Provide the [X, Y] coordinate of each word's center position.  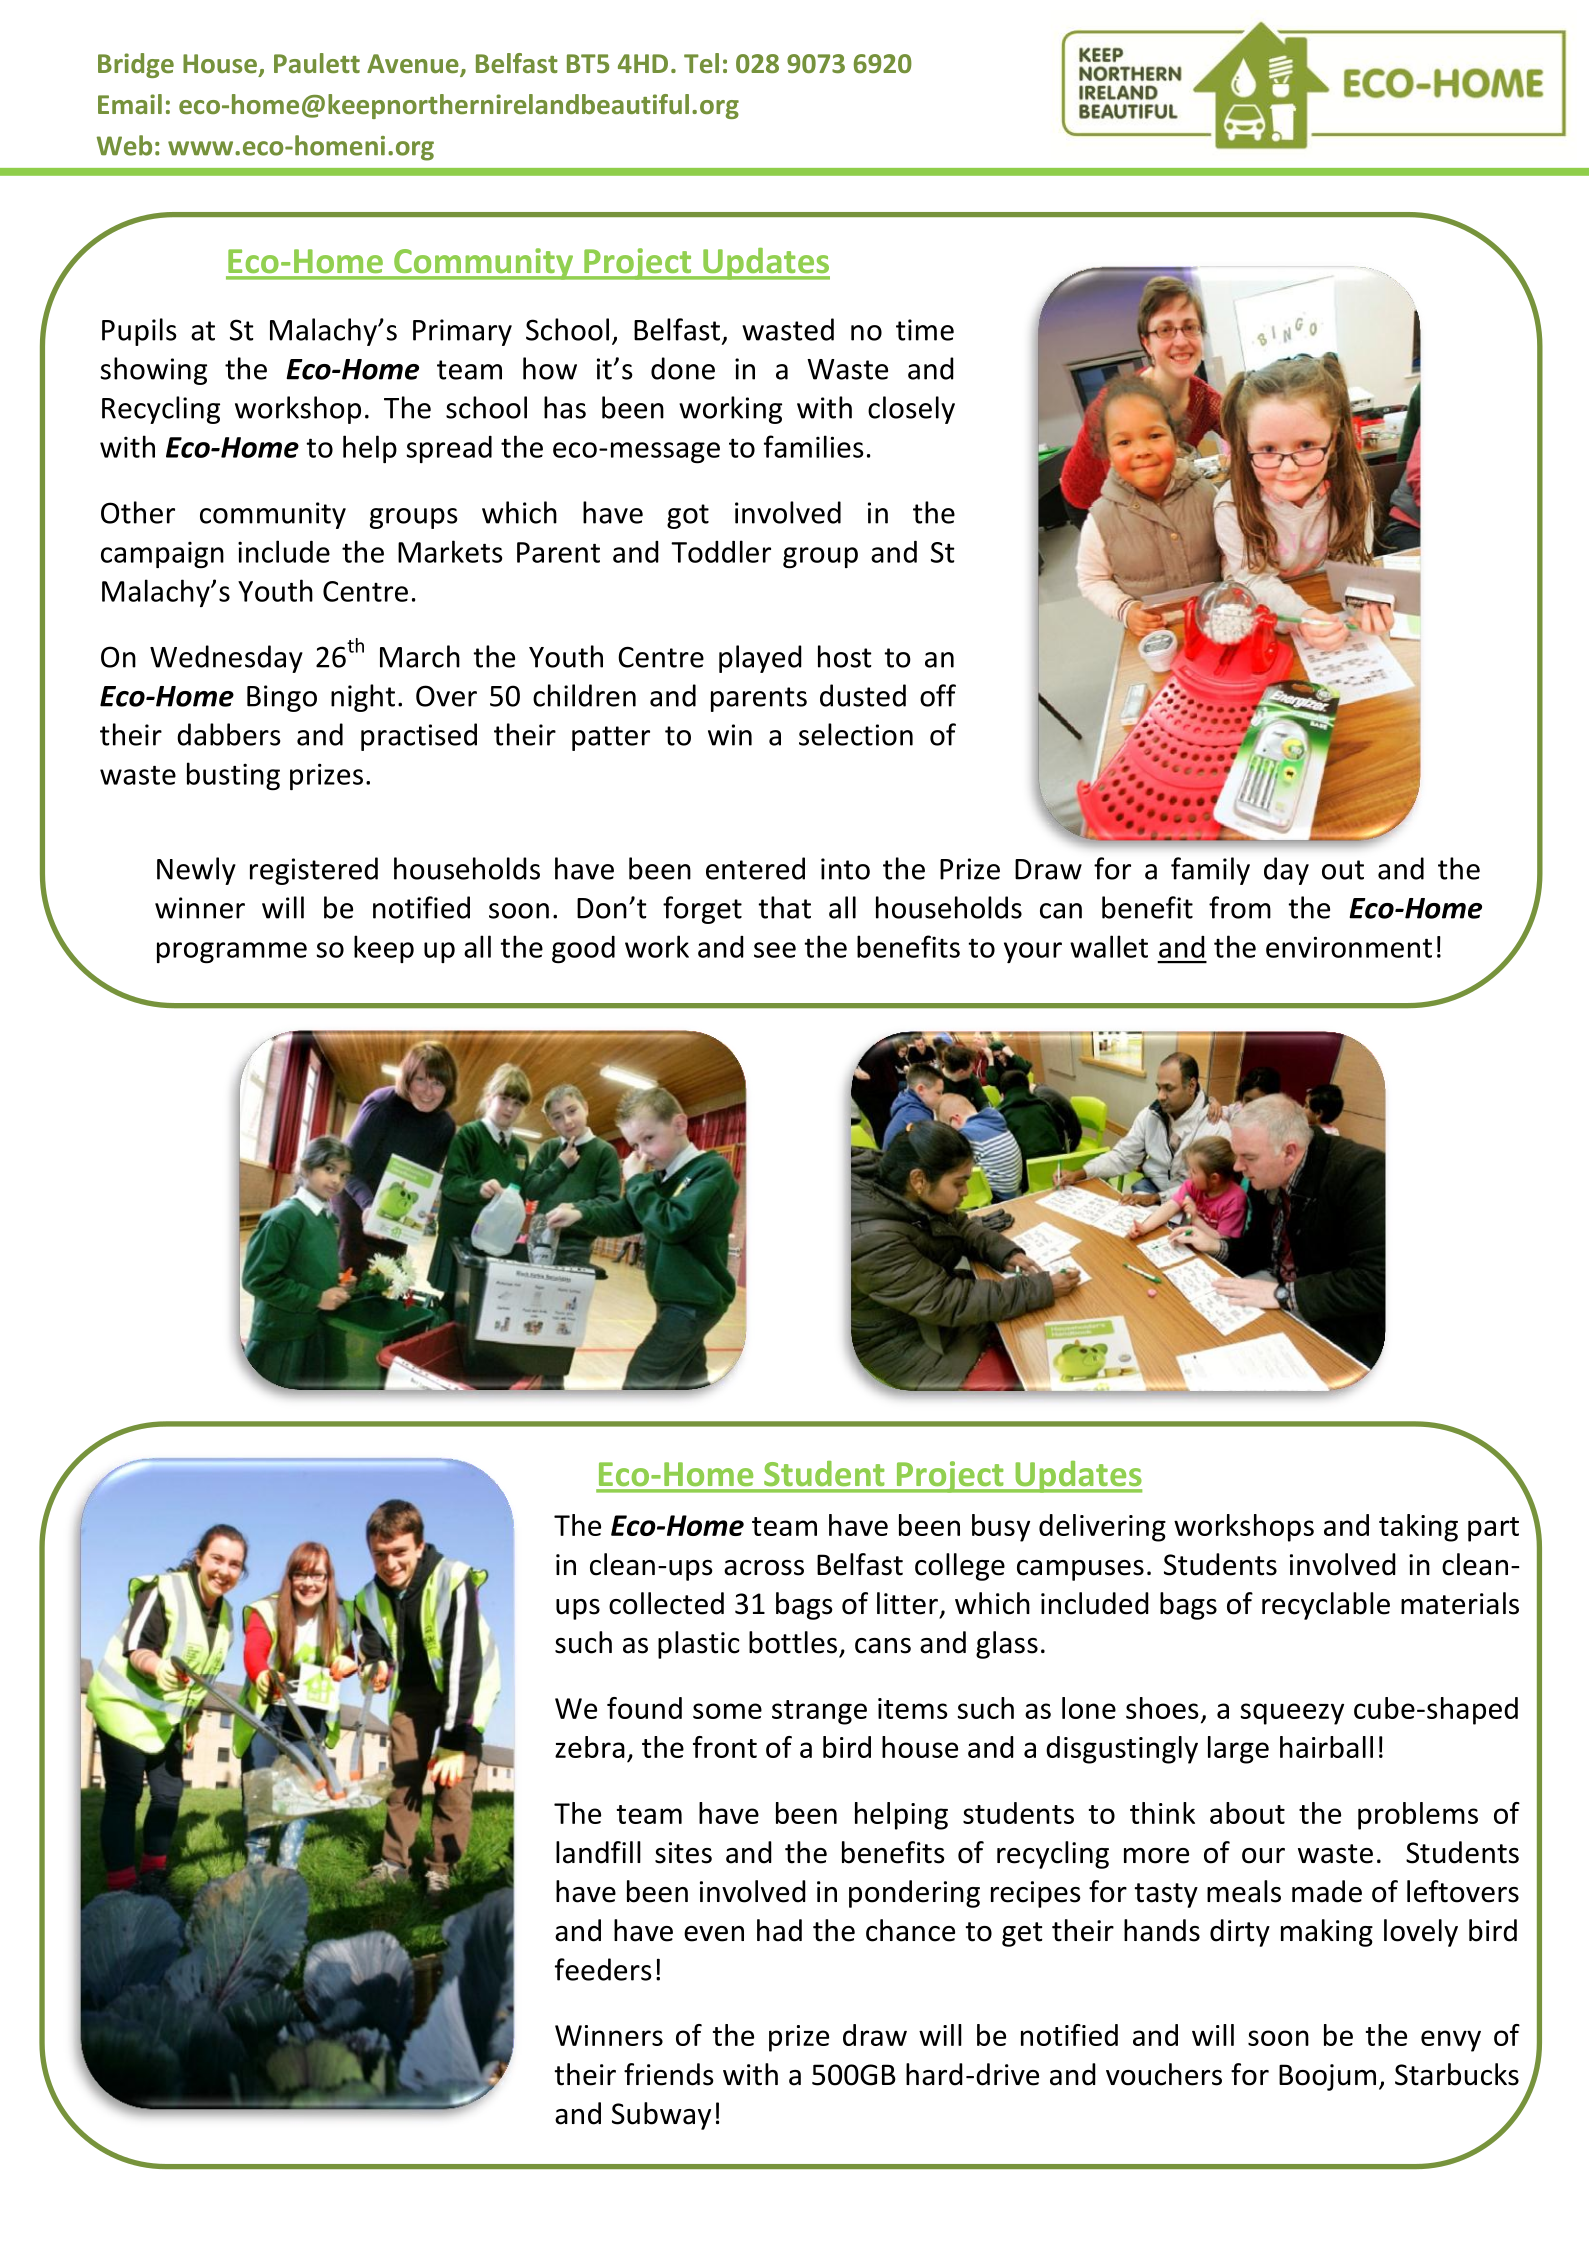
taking [1418, 1528]
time [925, 330]
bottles [793, 1642]
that [784, 907]
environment [1349, 947]
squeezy [1292, 1714]
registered [314, 871]
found [644, 1708]
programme [232, 952]
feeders [603, 1969]
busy [1001, 1528]
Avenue [414, 65]
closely [911, 410]
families [814, 446]
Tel [701, 63]
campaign [162, 554]
